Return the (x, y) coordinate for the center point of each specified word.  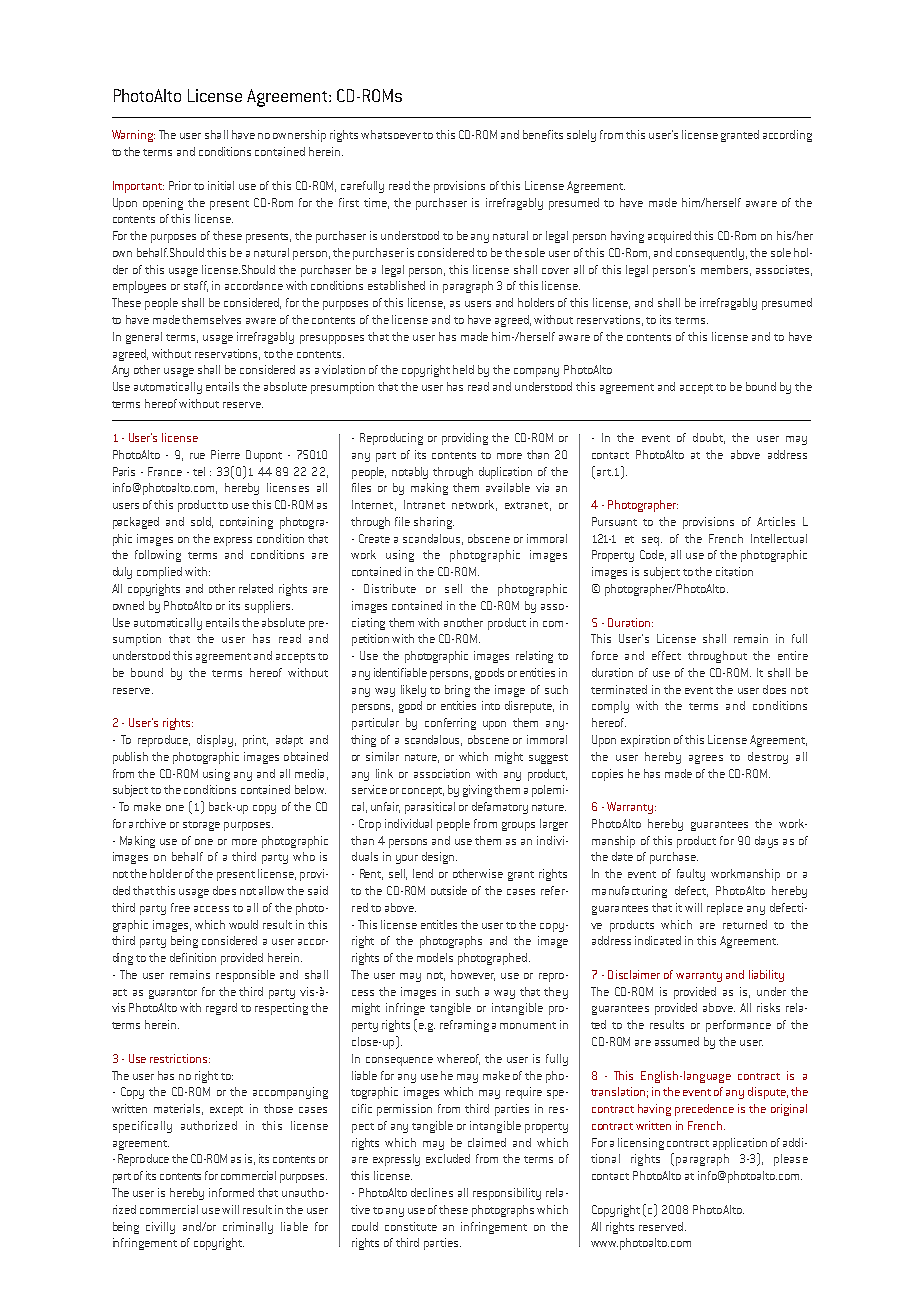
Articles (776, 521)
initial (221, 185)
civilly (160, 1228)
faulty (691, 875)
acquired (669, 237)
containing (246, 523)
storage (201, 826)
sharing (434, 523)
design (439, 858)
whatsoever (391, 134)
